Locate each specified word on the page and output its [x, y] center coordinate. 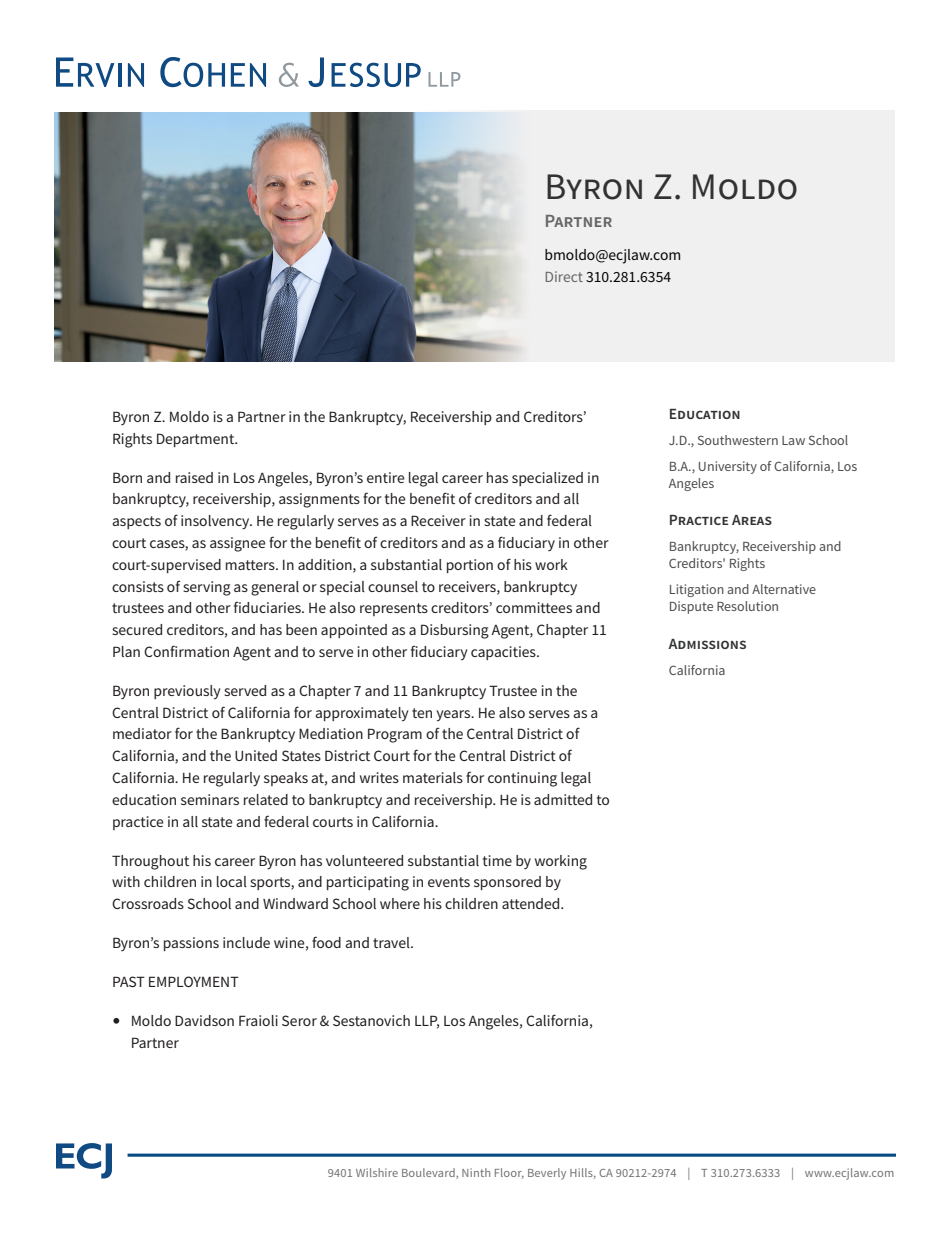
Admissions [707, 644]
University [728, 467]
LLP [427, 1021]
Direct [564, 276]
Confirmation [186, 651]
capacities [504, 653]
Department [197, 440]
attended [532, 903]
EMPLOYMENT [194, 981]
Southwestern [738, 440]
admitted [563, 799]
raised [194, 477]
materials [433, 777]
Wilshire [377, 1172]
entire [386, 477]
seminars [210, 799]
